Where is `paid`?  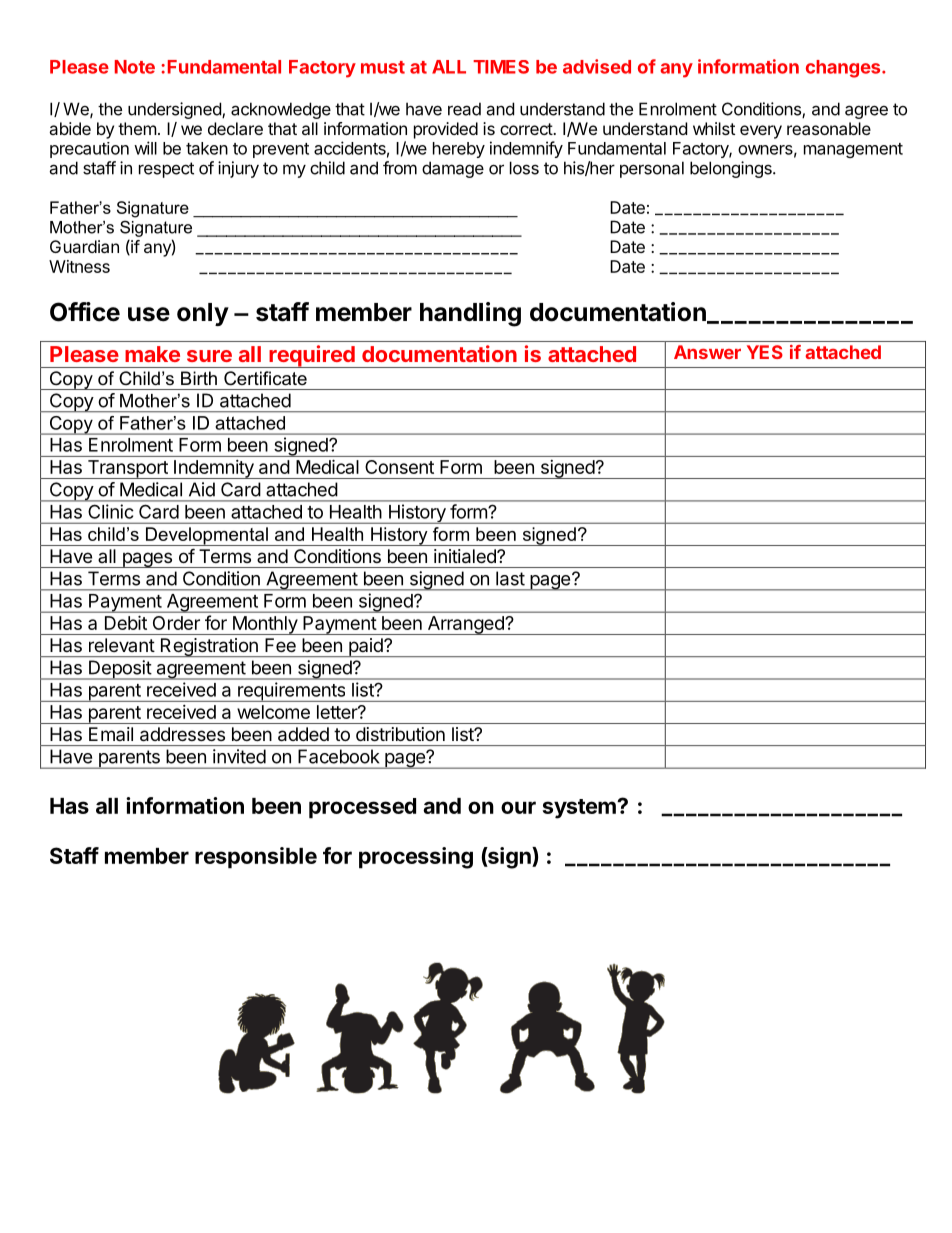
paid is located at coordinates (366, 647).
